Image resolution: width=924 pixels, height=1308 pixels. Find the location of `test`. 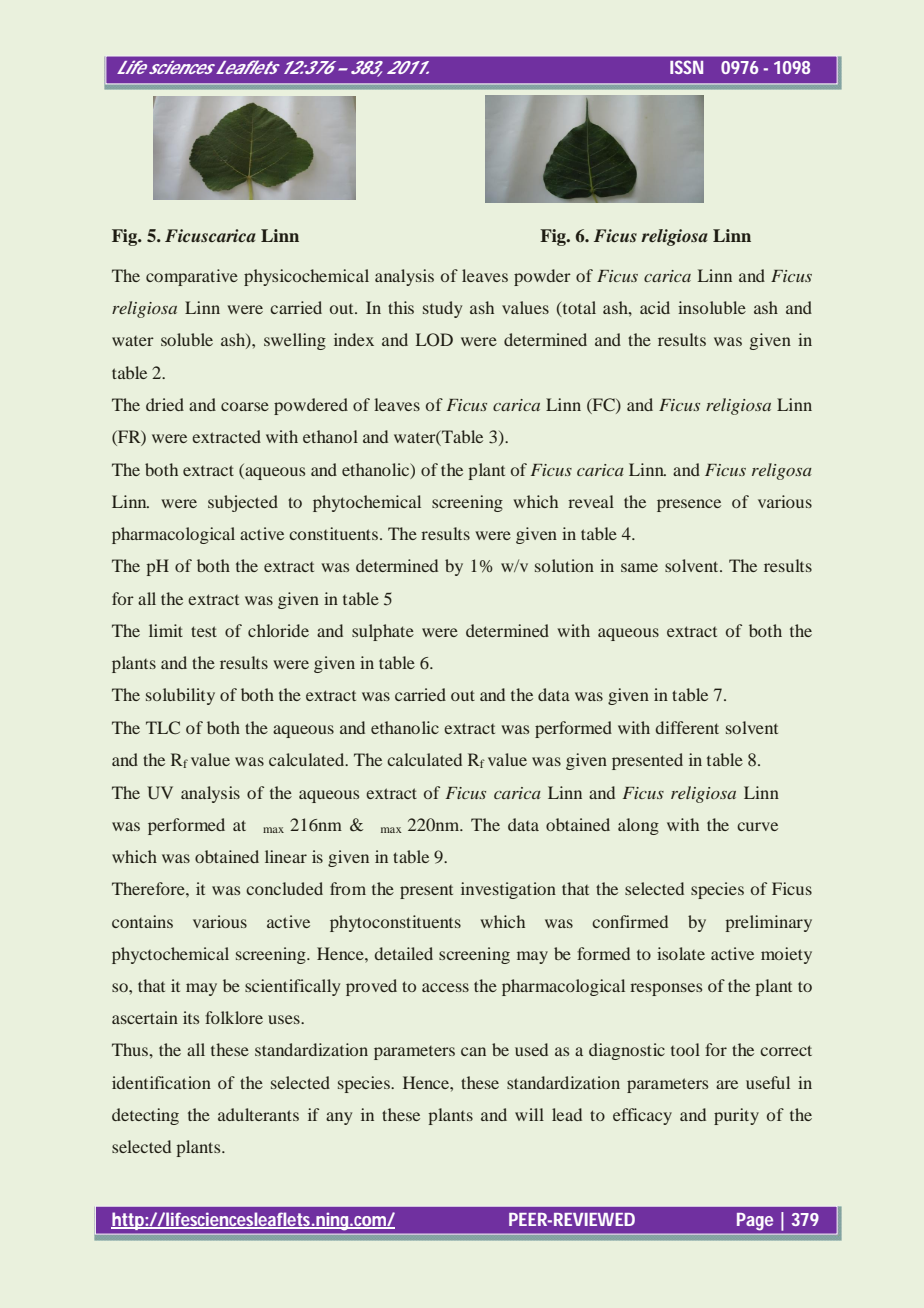

test is located at coordinates (204, 631).
